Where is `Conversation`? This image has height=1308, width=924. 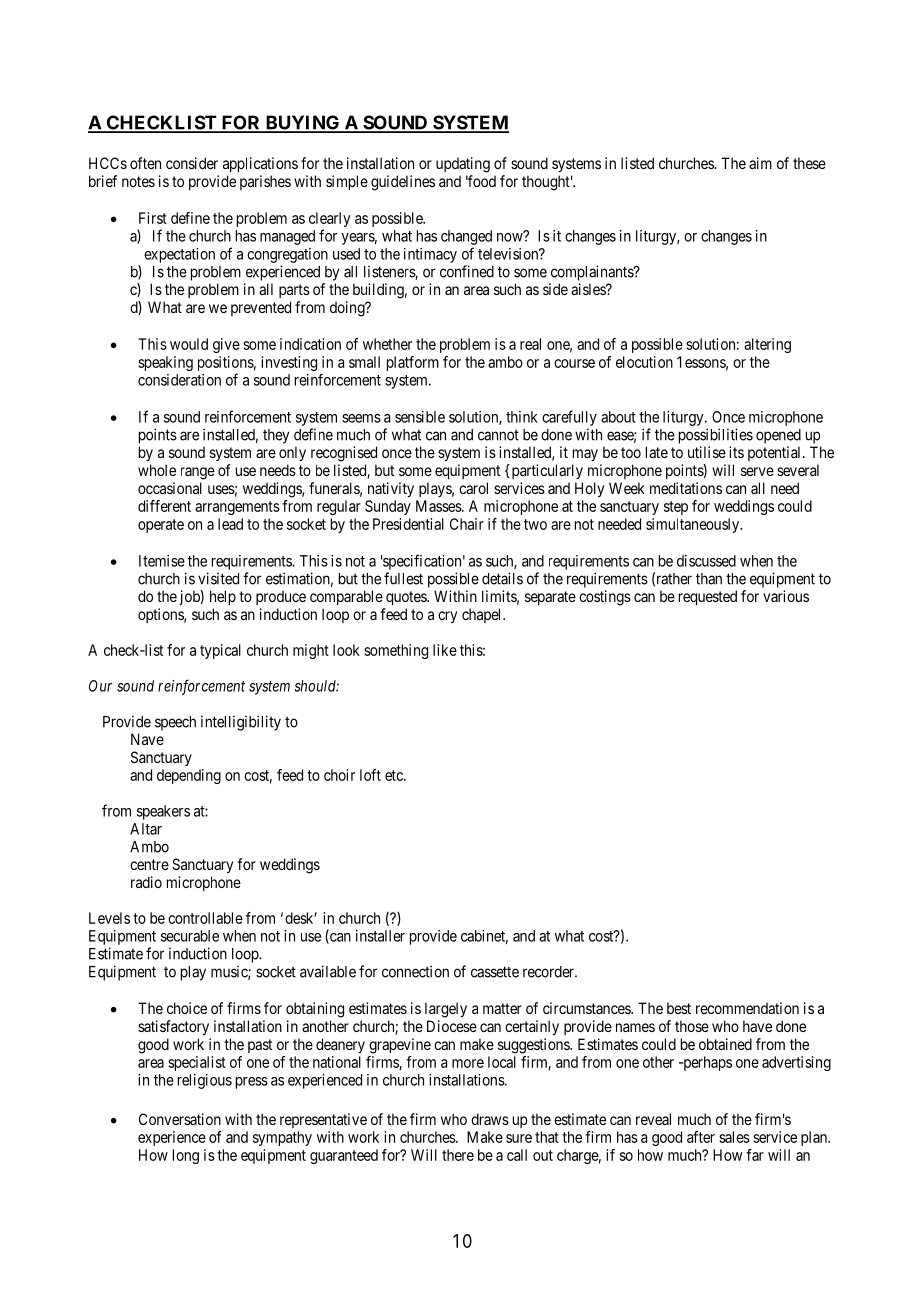
Conversation is located at coordinates (180, 1119).
